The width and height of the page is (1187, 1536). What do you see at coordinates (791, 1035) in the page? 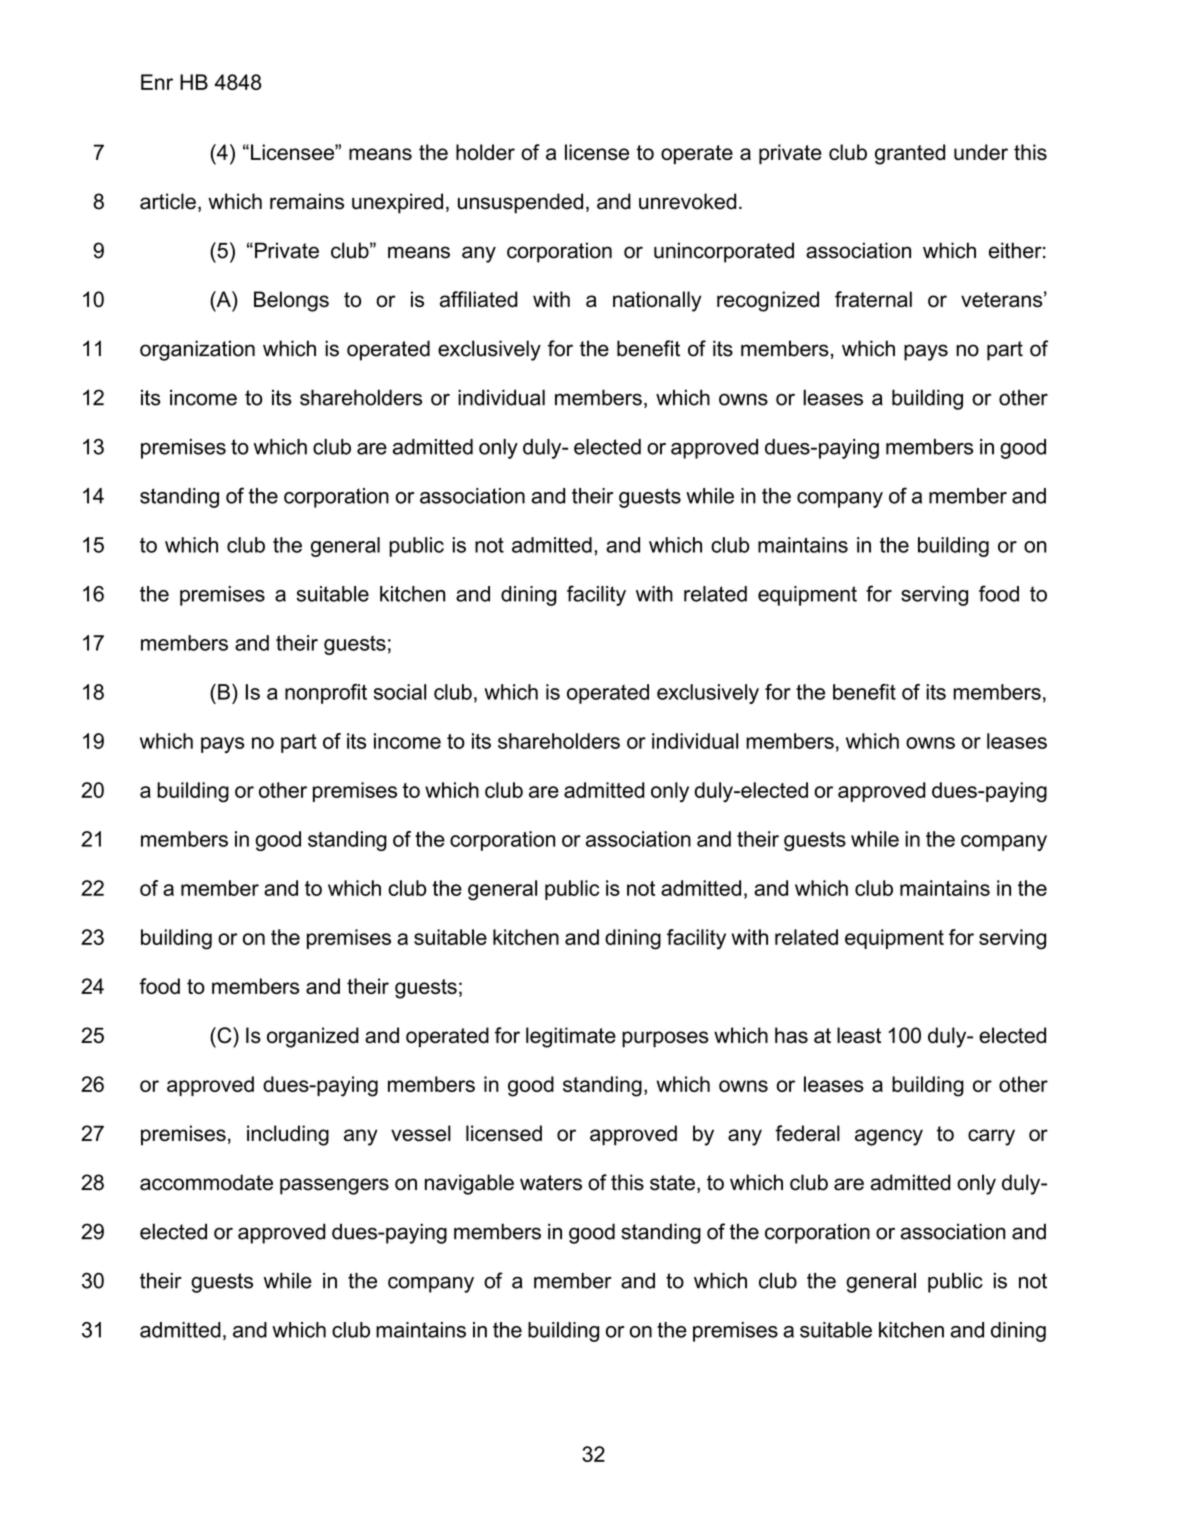
I see `has` at bounding box center [791, 1035].
